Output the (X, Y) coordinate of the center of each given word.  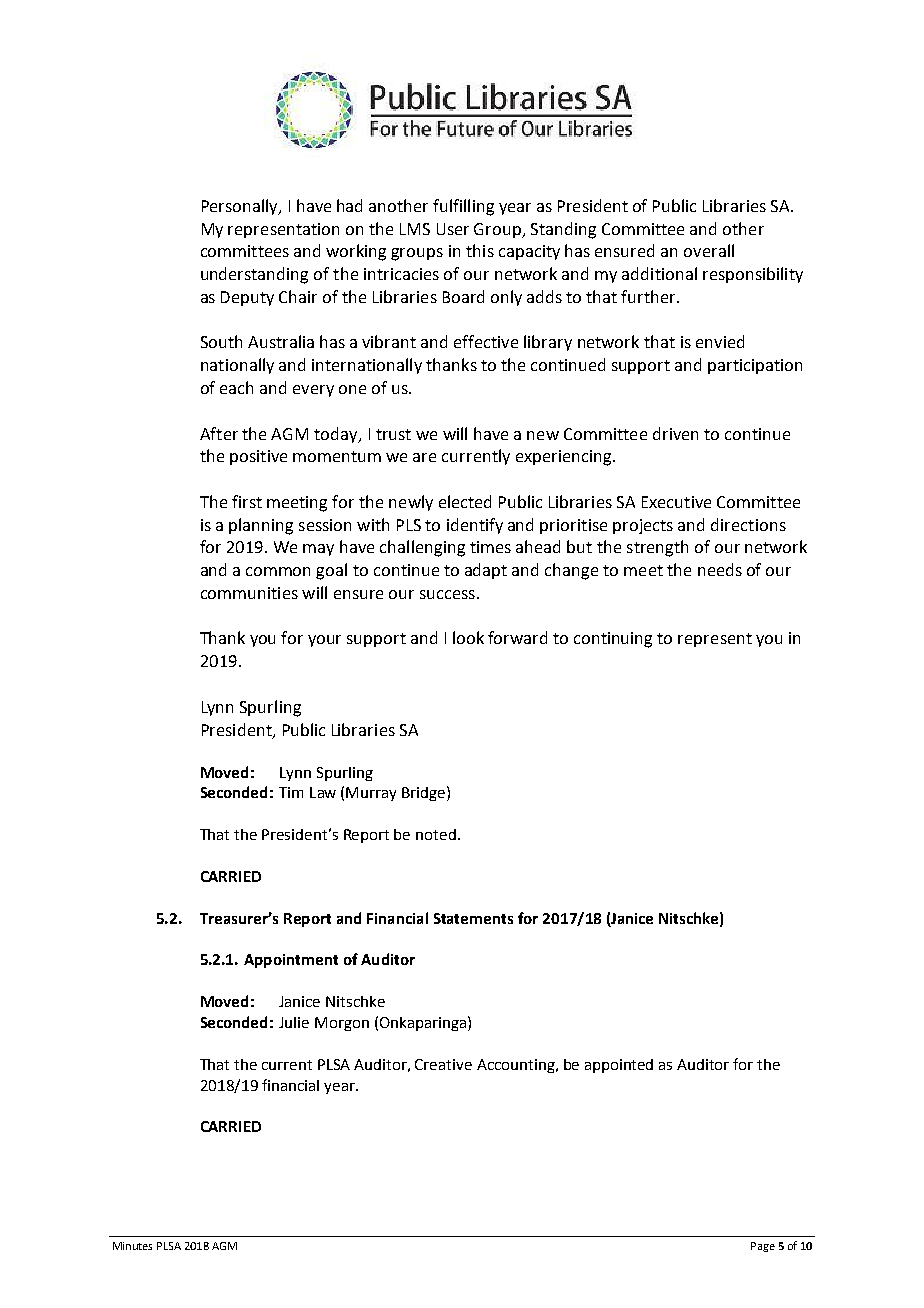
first (247, 501)
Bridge (425, 793)
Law (323, 792)
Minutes (132, 1246)
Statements (473, 918)
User (453, 229)
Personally (241, 207)
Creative (443, 1064)
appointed (619, 1066)
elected (465, 501)
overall (709, 250)
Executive (676, 502)
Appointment (291, 961)
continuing (613, 640)
